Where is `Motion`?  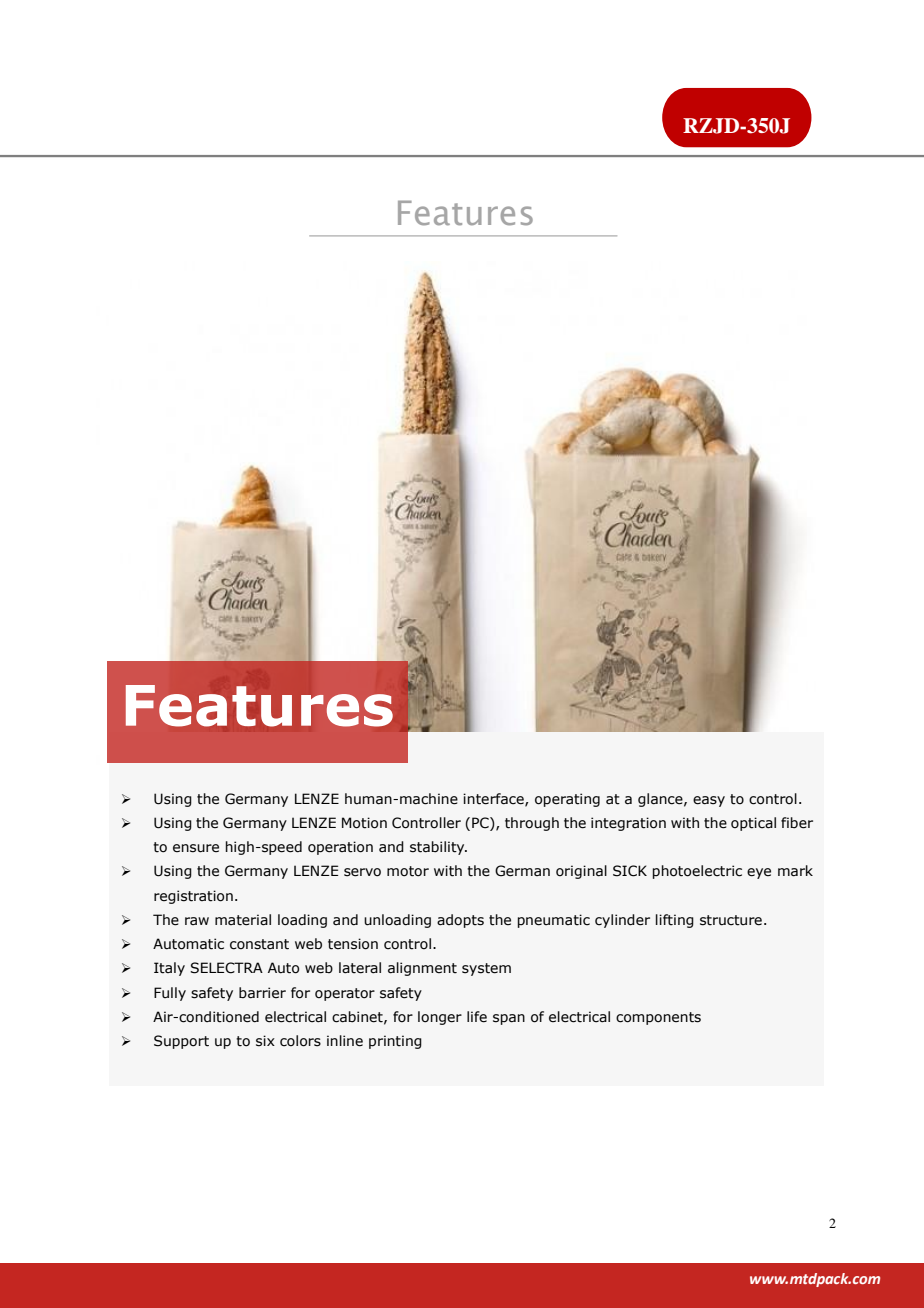
Motion is located at coordinates (364, 823).
